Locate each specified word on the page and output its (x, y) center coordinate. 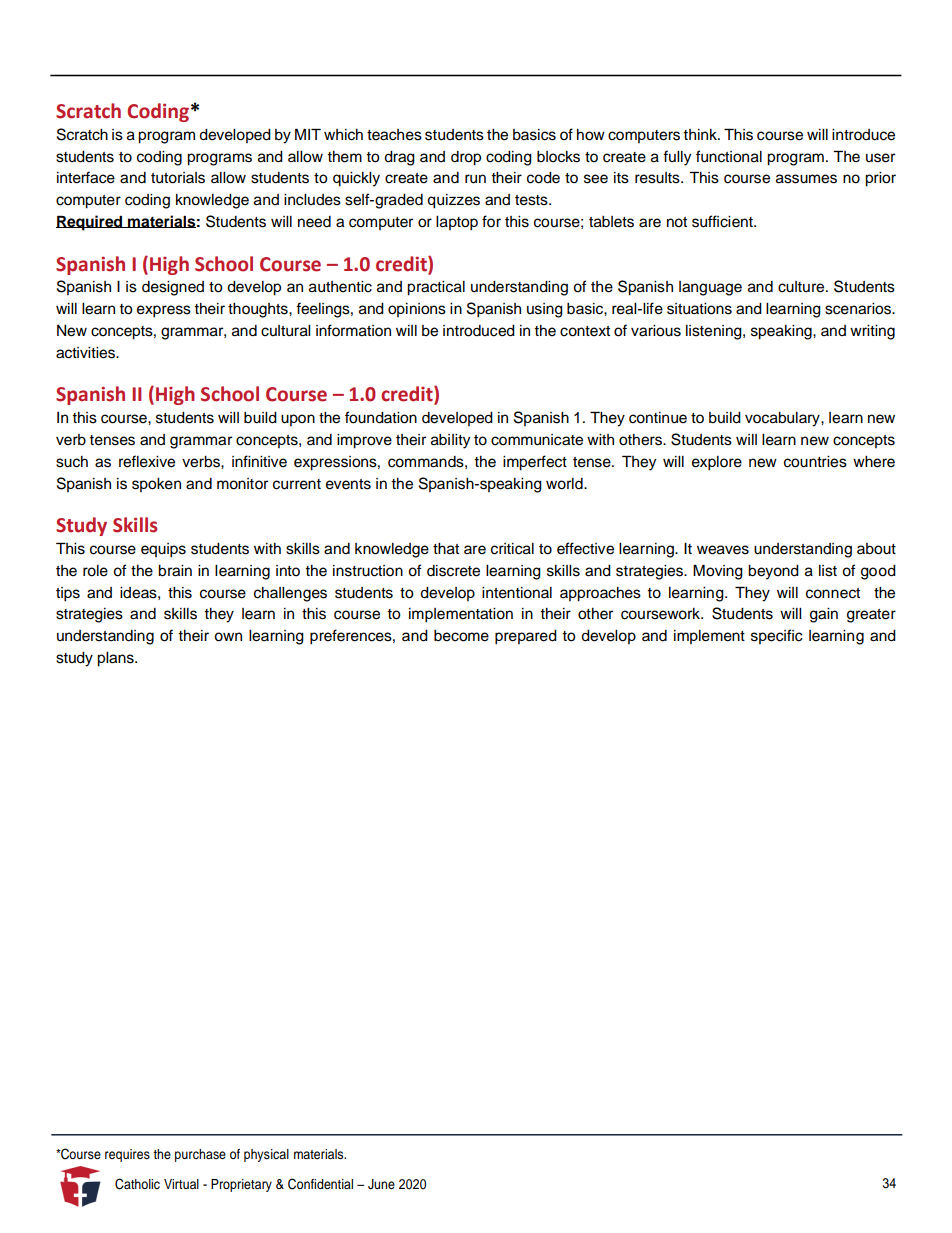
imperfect (535, 463)
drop (466, 158)
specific (777, 636)
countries (815, 462)
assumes (806, 179)
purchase (200, 1155)
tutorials (178, 178)
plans (116, 659)
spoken (156, 485)
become (461, 636)
